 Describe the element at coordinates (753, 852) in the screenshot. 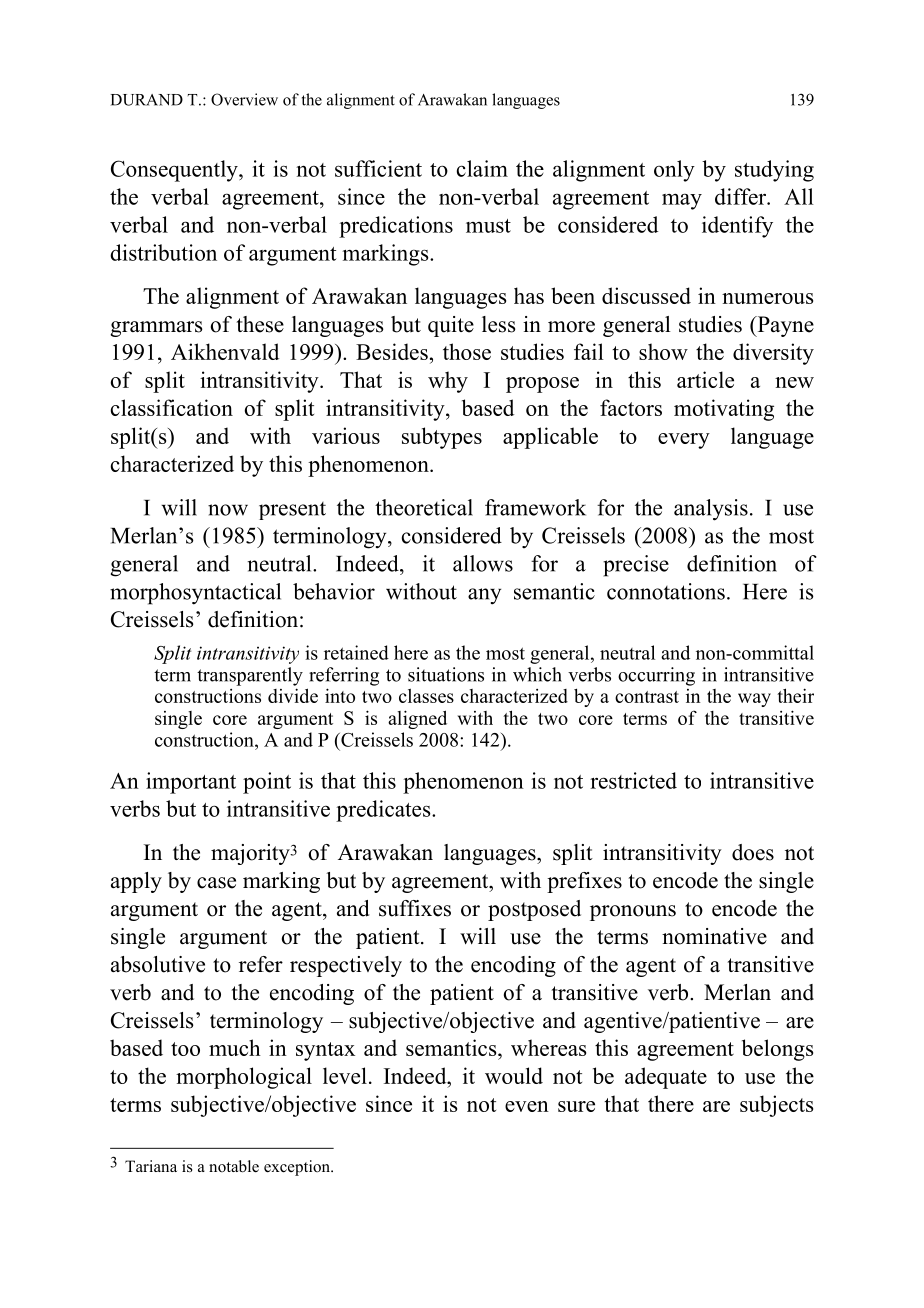

I see `does` at that location.
